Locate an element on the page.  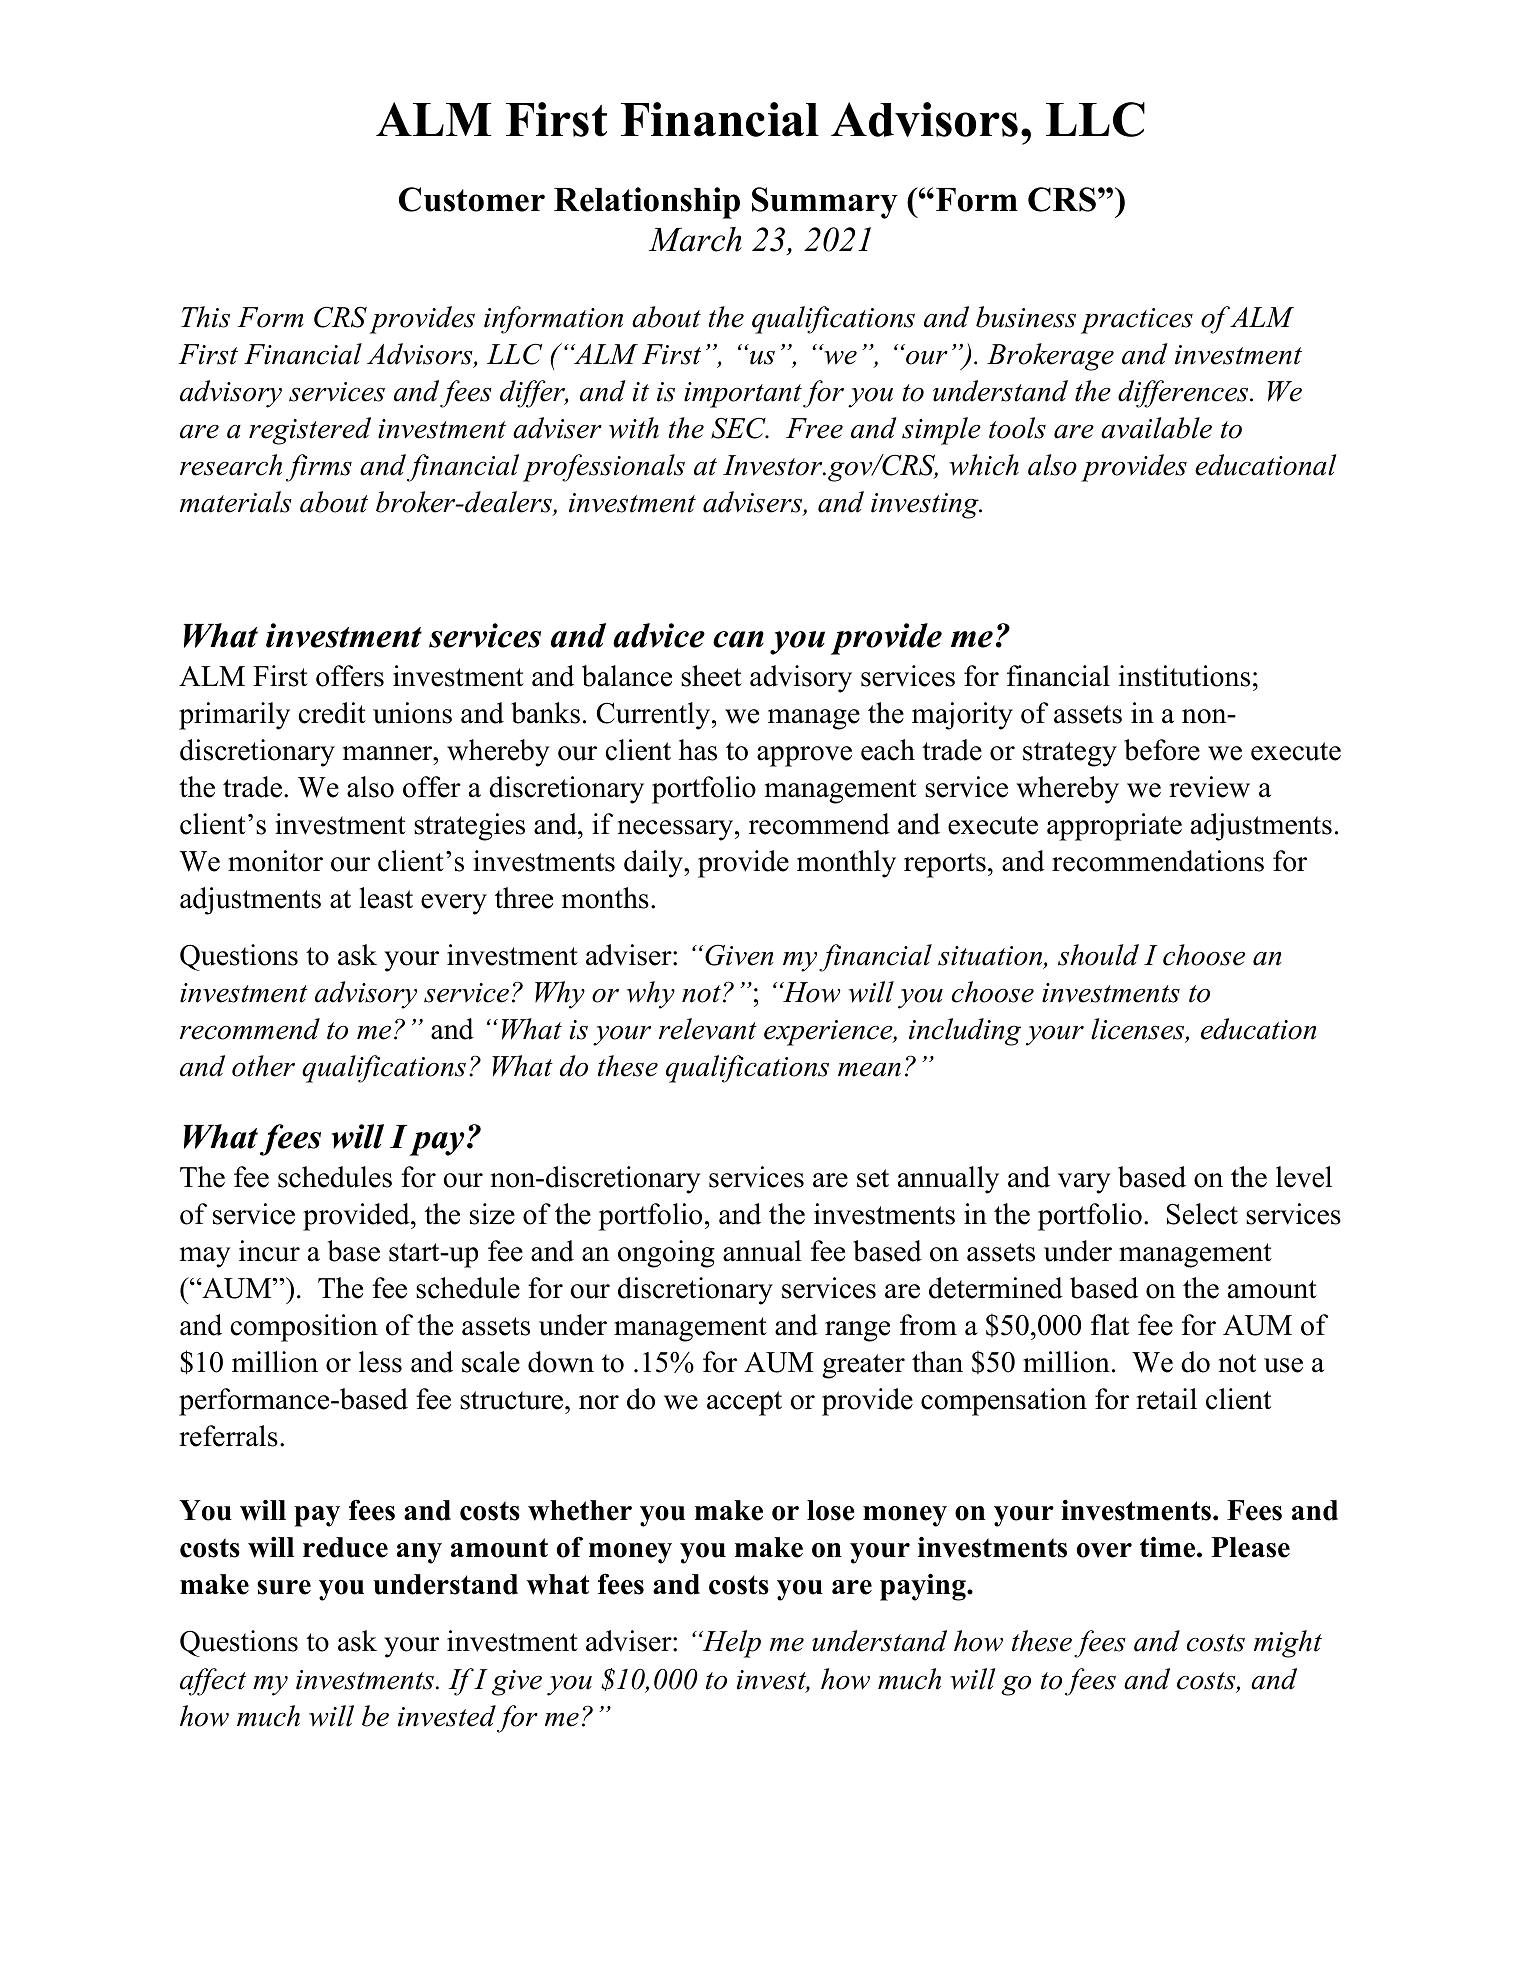
Customer is located at coordinates (472, 199).
